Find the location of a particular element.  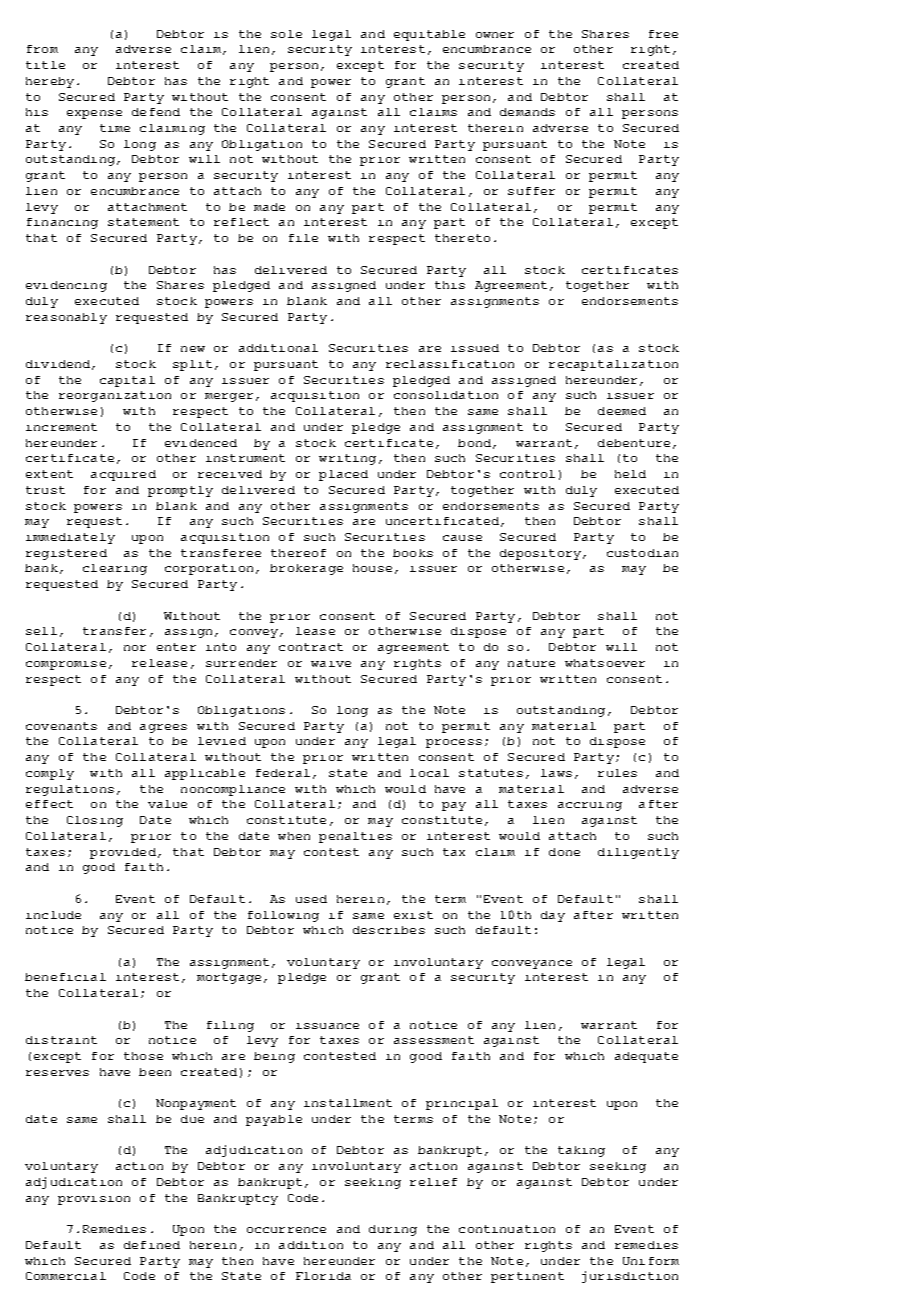

expense is located at coordinates (94, 114).
